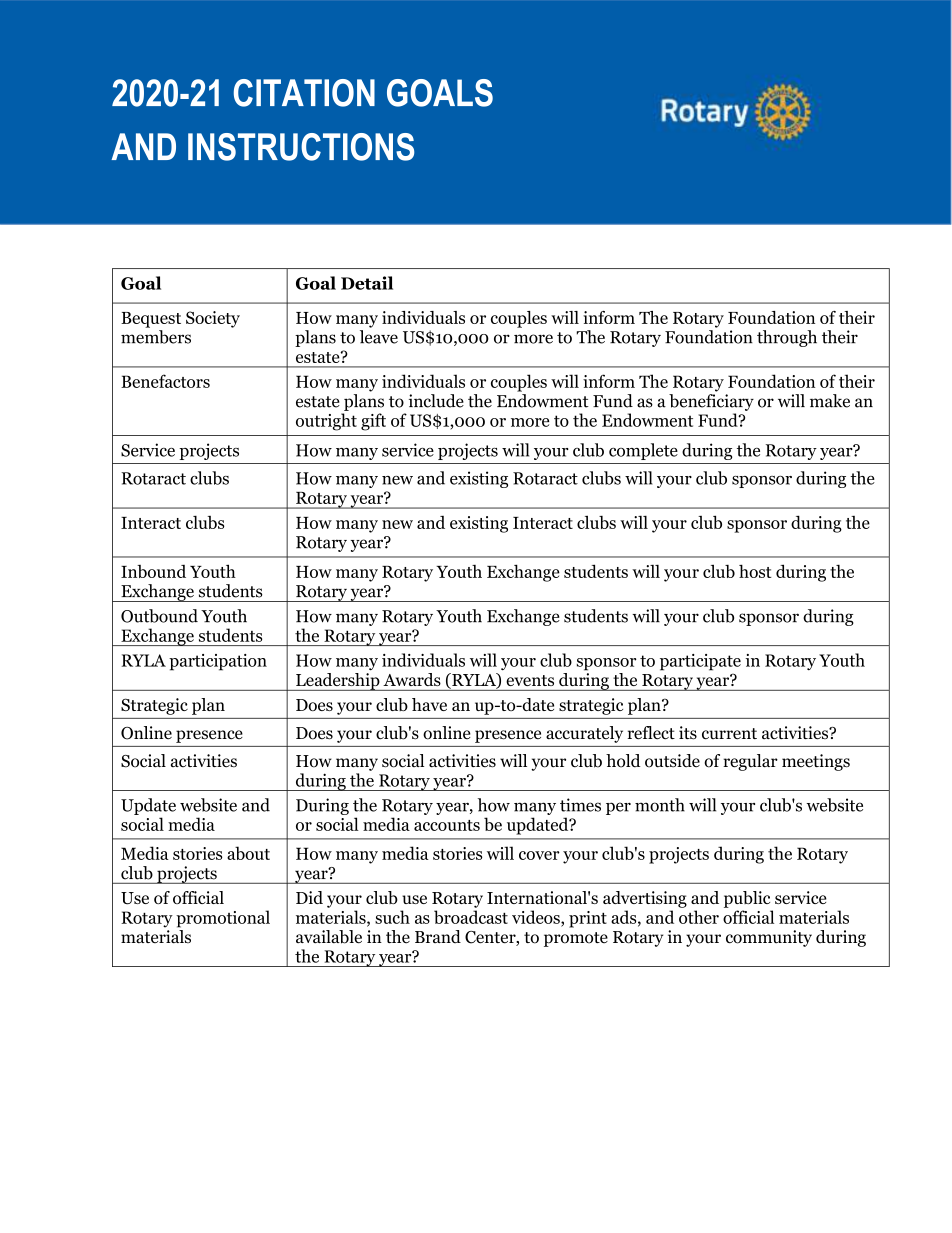  I want to click on Society, so click(213, 319).
